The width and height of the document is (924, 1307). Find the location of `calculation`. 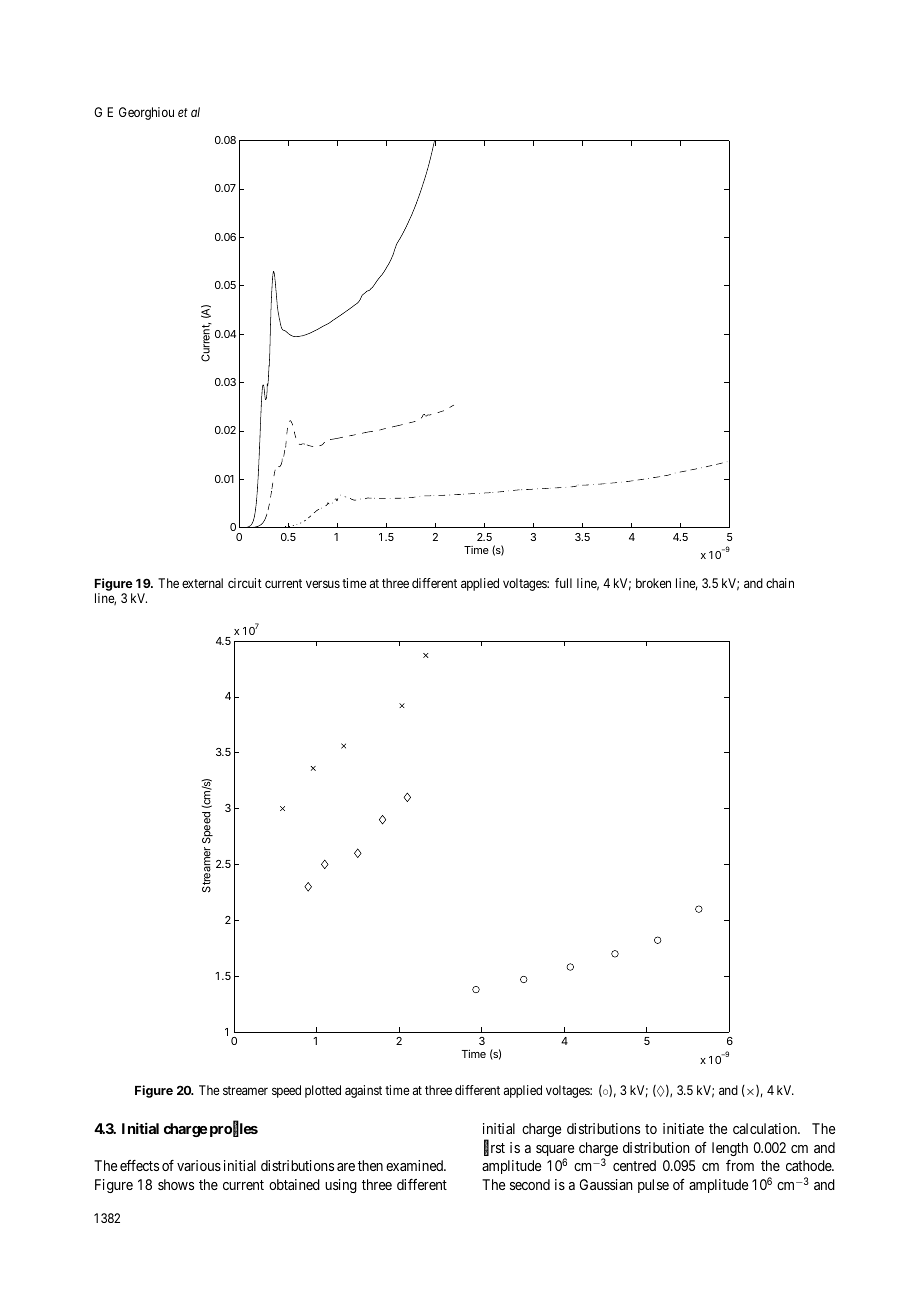

calculation is located at coordinates (766, 1128).
